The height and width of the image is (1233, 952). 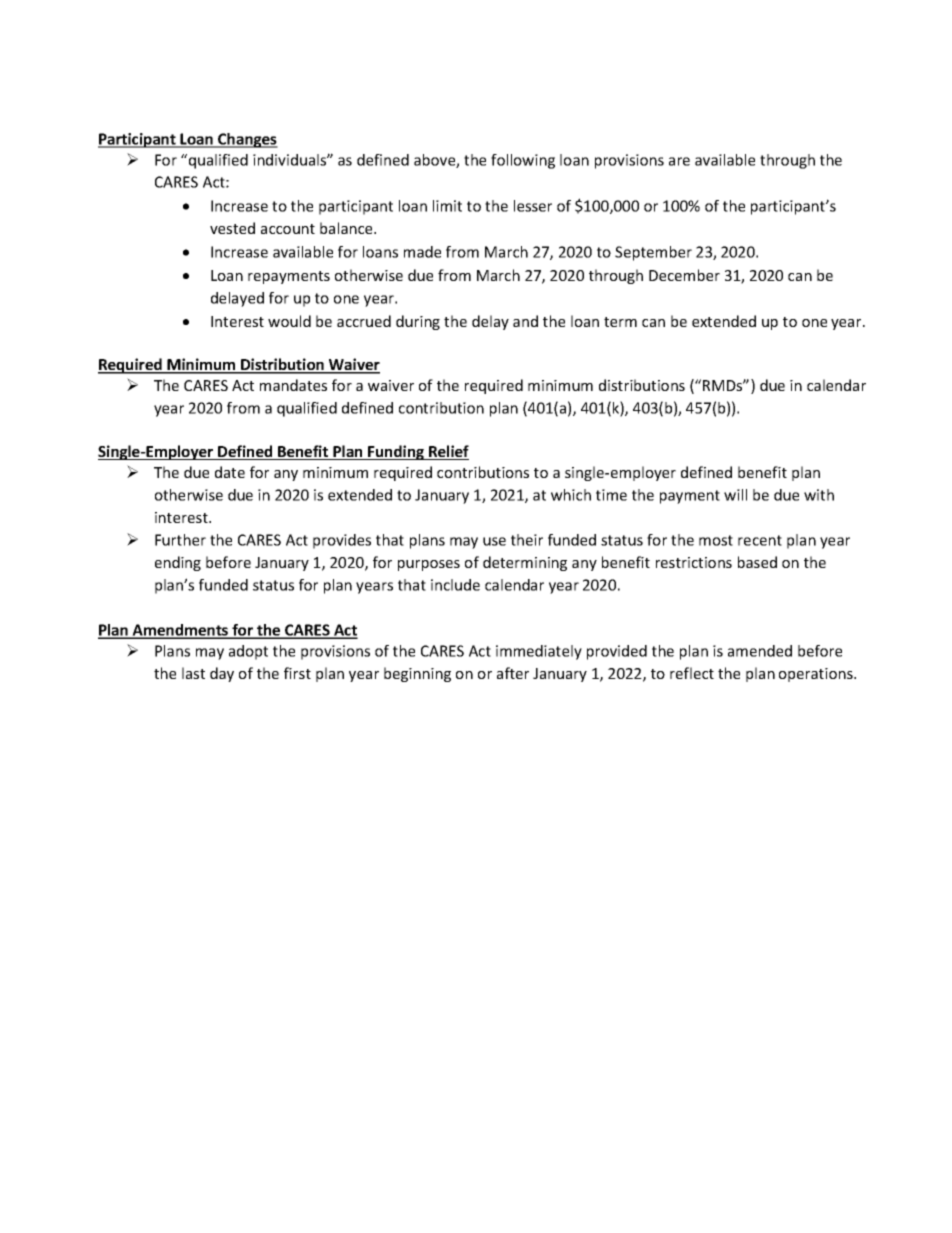 I want to click on adopt, so click(x=248, y=652).
